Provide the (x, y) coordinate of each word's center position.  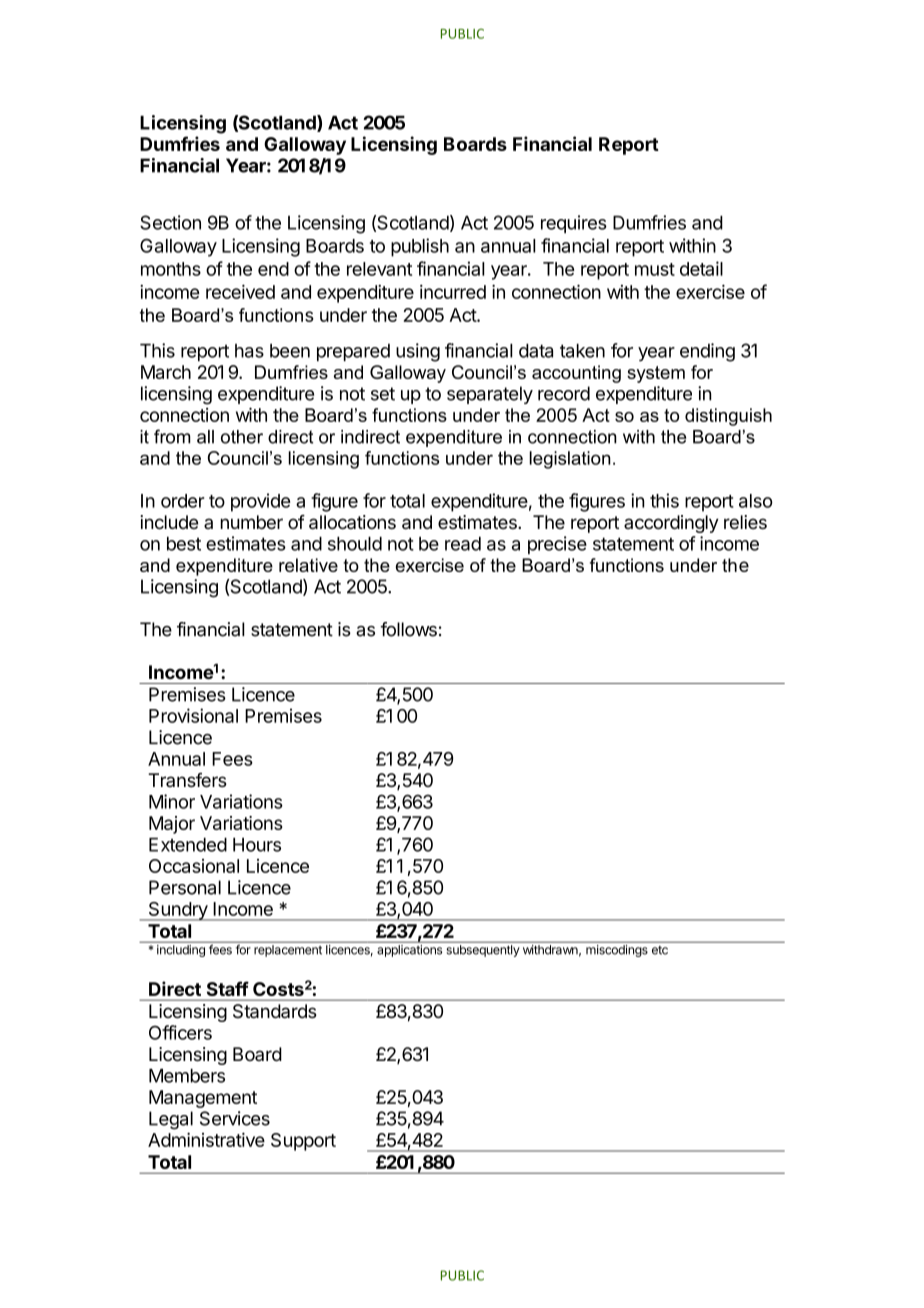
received (240, 291)
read (463, 544)
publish (420, 247)
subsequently (483, 951)
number (252, 522)
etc (660, 950)
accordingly (671, 524)
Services (235, 1118)
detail (701, 268)
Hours (257, 845)
